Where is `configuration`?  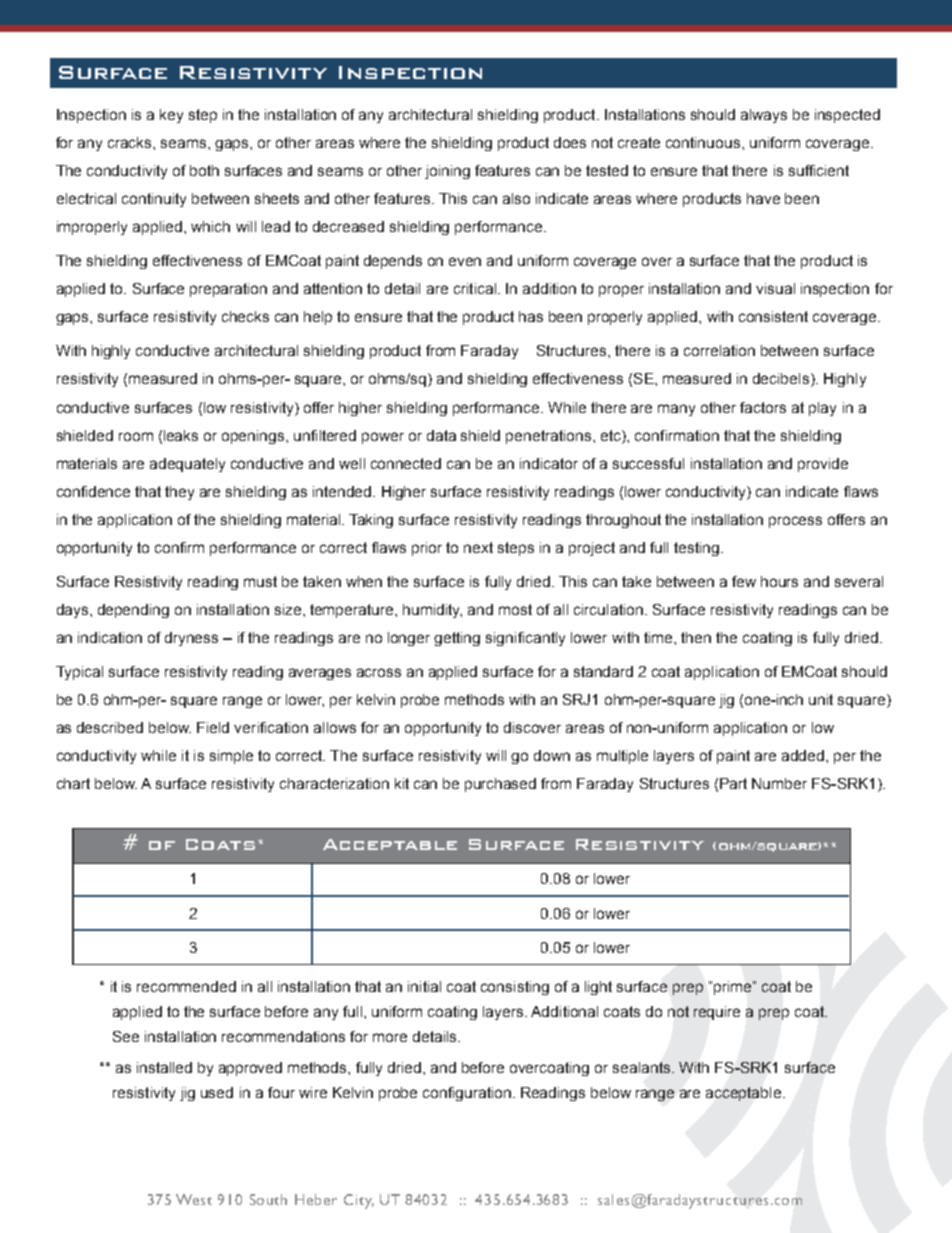
configuration is located at coordinates (467, 1094).
